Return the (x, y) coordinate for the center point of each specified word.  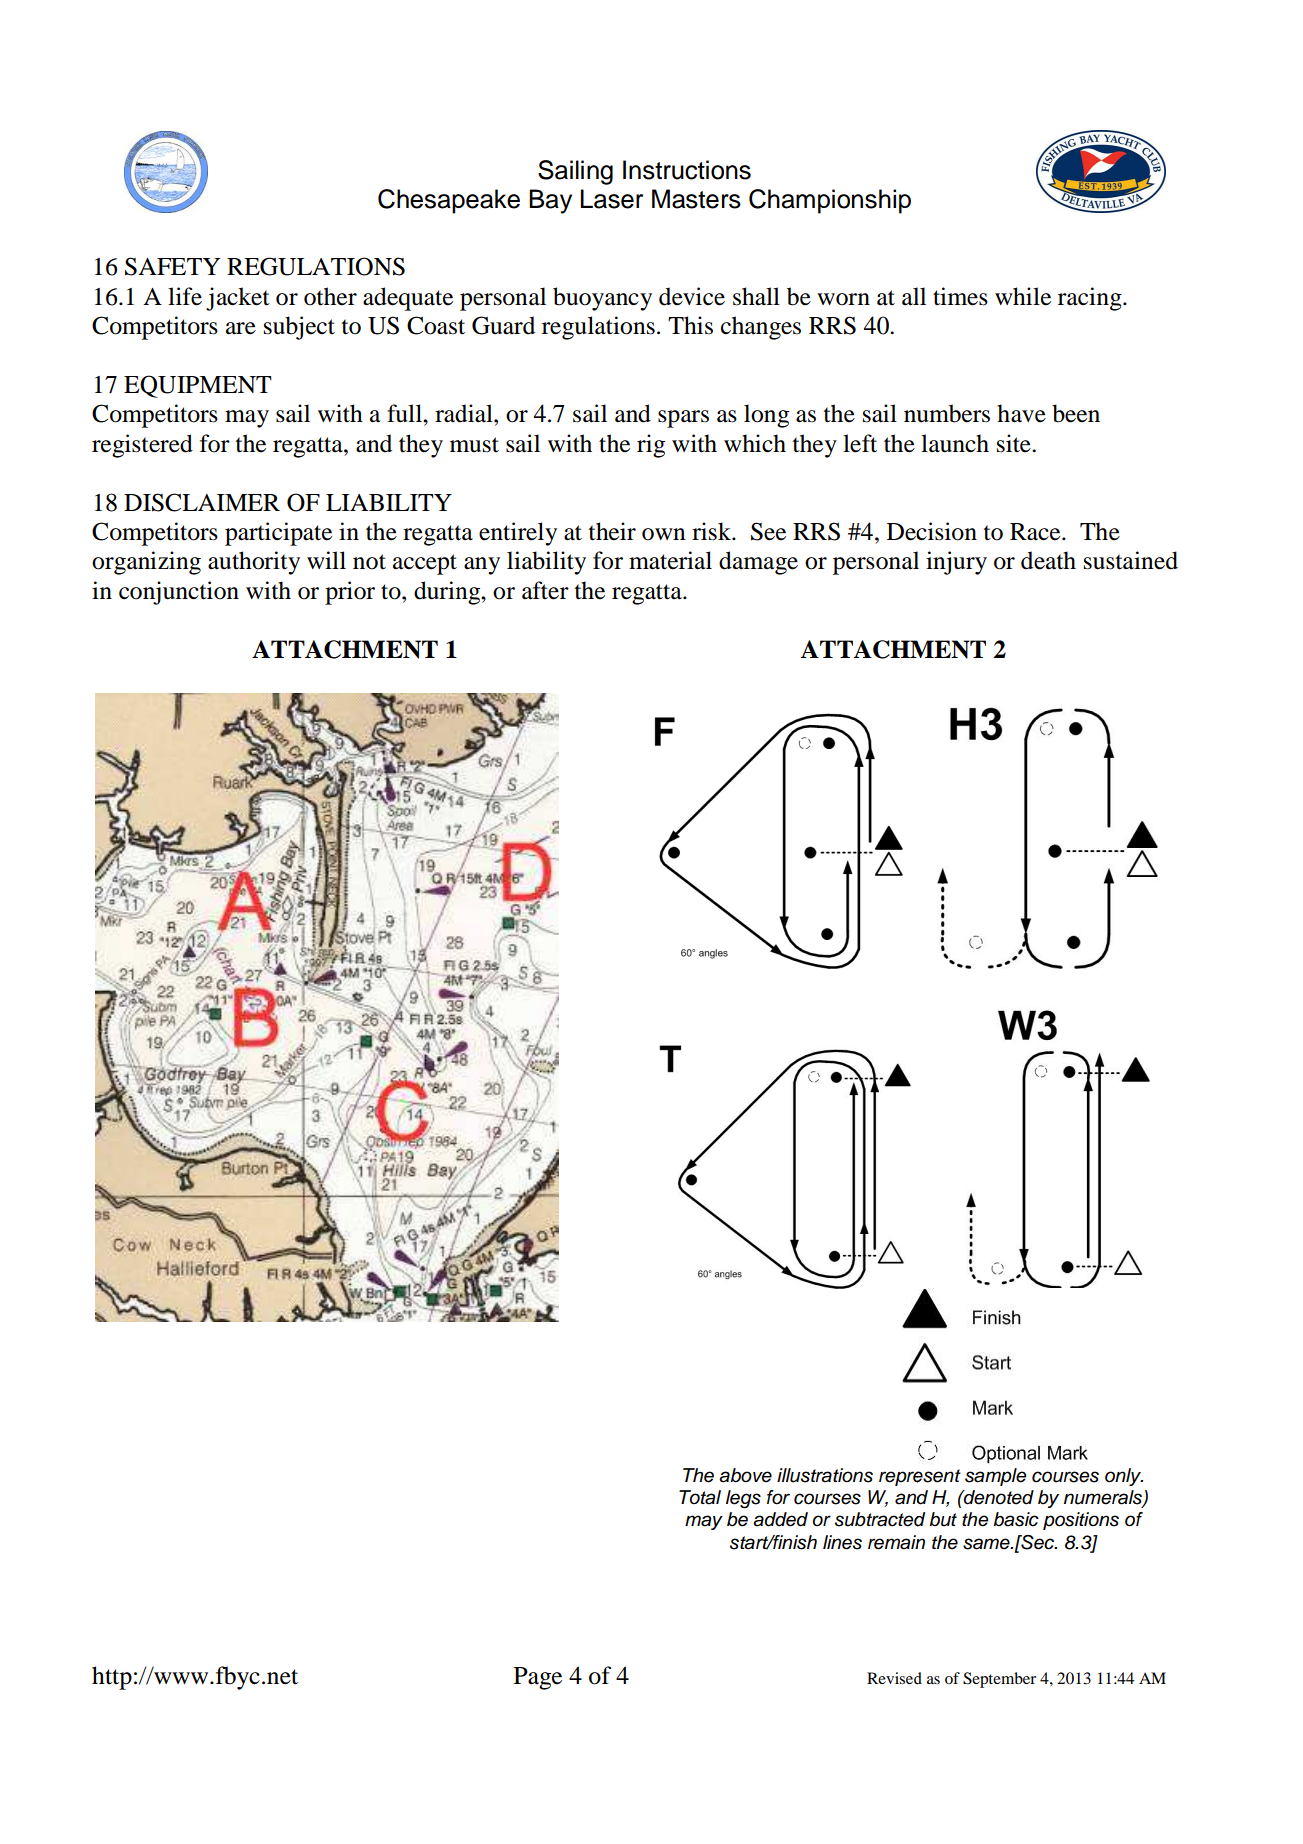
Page (538, 1678)
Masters (696, 199)
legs (743, 1499)
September (999, 1680)
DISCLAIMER (202, 502)
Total (700, 1497)
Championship (830, 201)
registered (142, 446)
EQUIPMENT (198, 386)
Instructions (687, 170)
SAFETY (173, 266)
